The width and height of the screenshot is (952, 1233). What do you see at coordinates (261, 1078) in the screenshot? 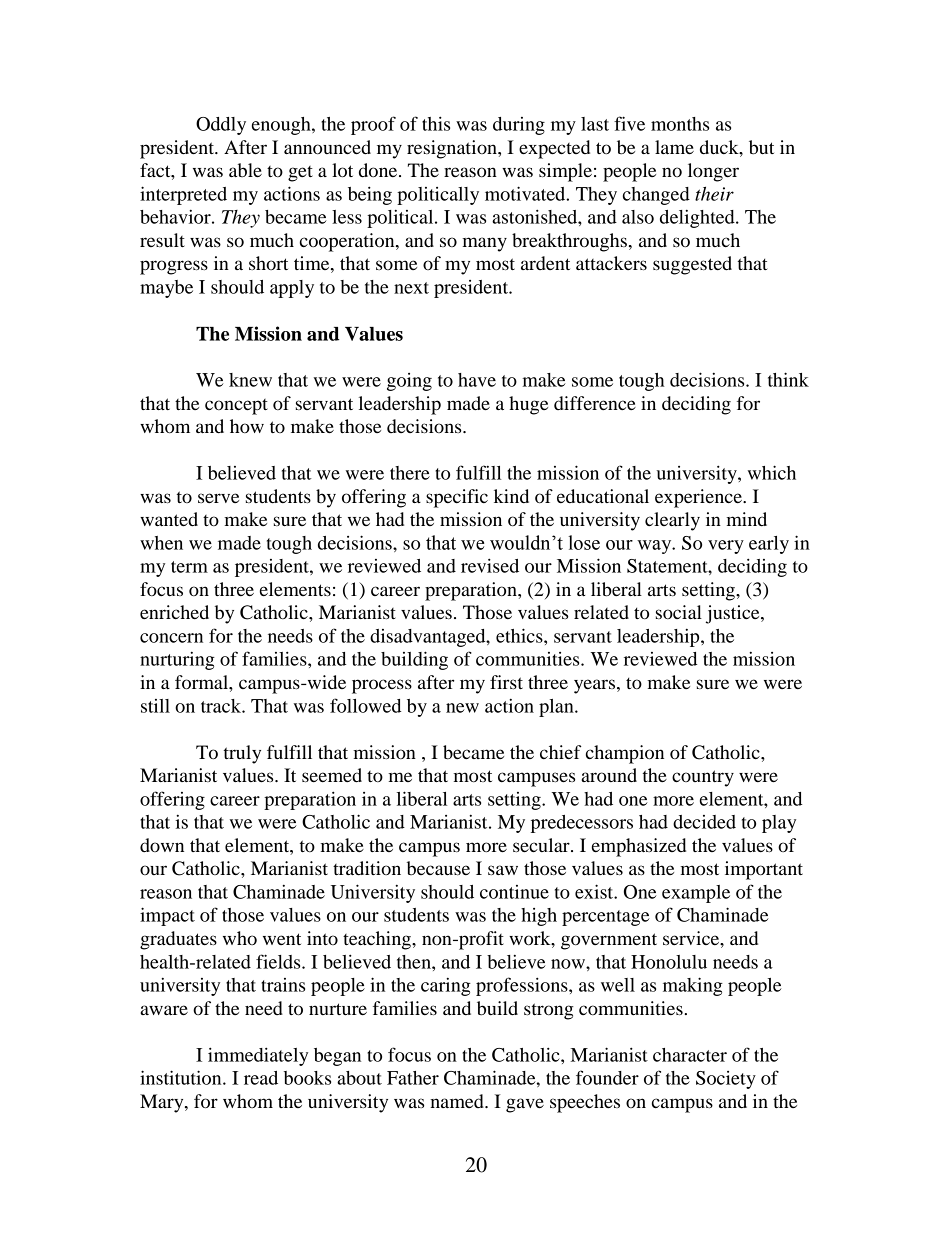
I see `read` at bounding box center [261, 1078].
